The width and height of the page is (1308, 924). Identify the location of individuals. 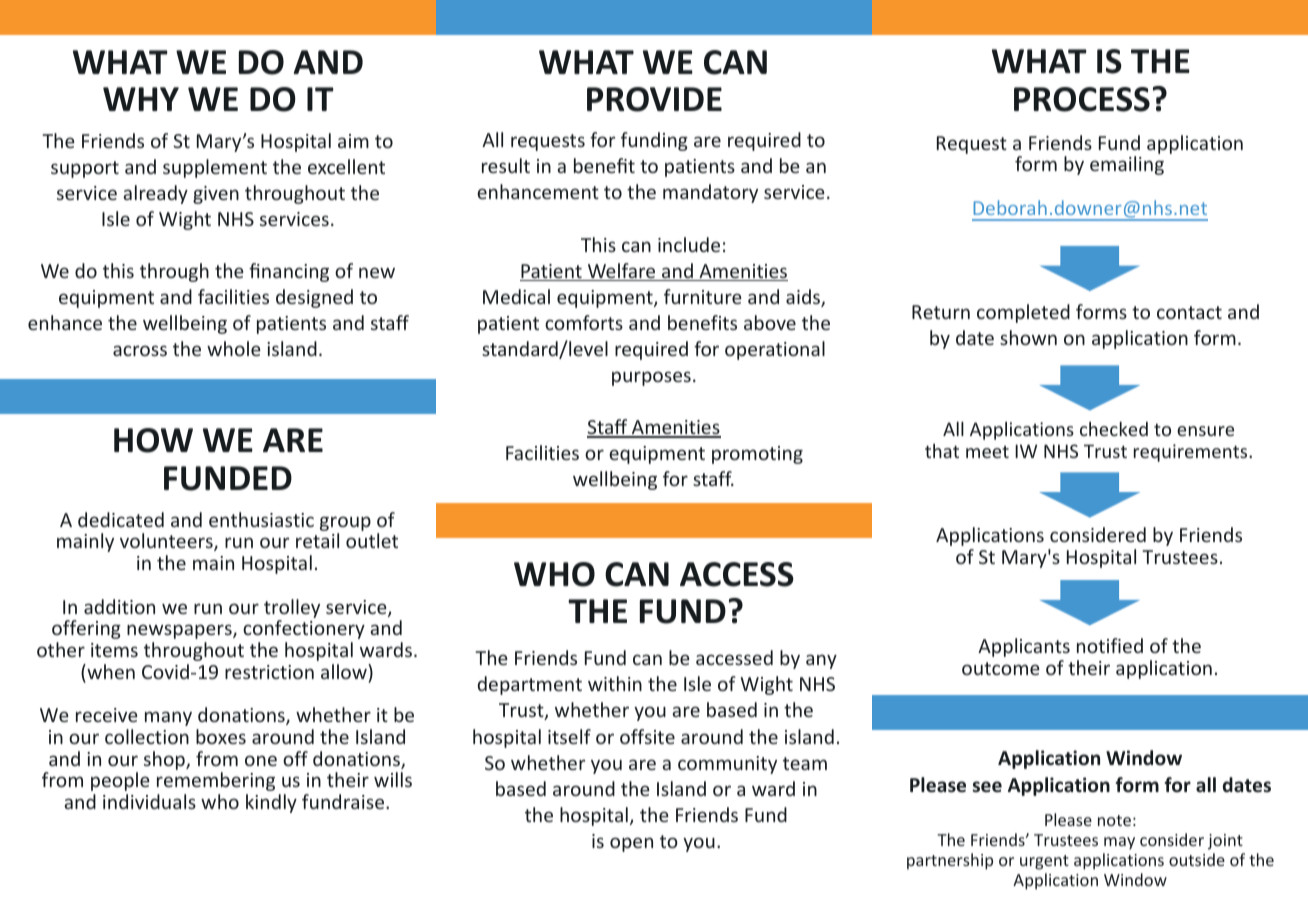
(149, 801).
